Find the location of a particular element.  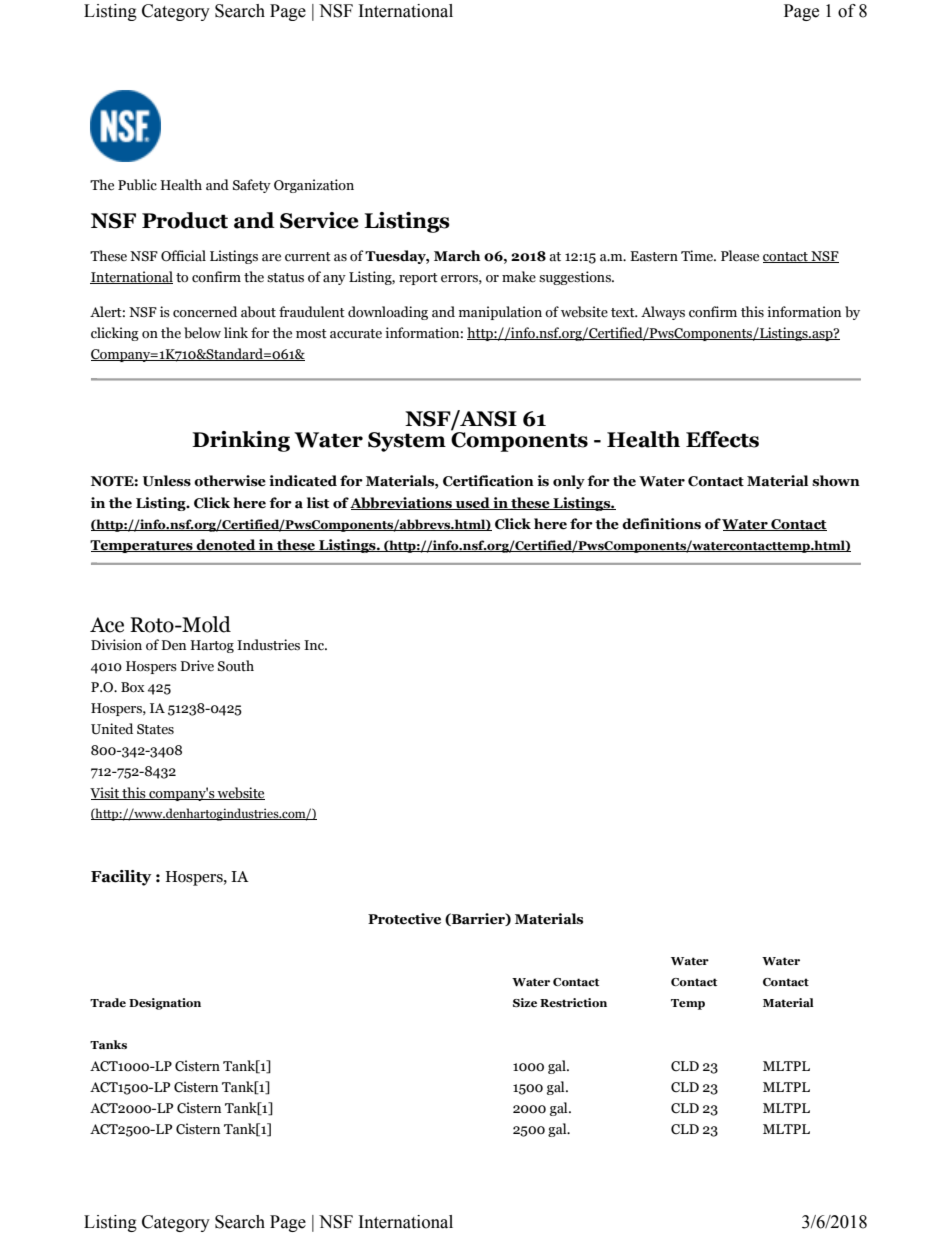

System is located at coordinates (407, 442).
